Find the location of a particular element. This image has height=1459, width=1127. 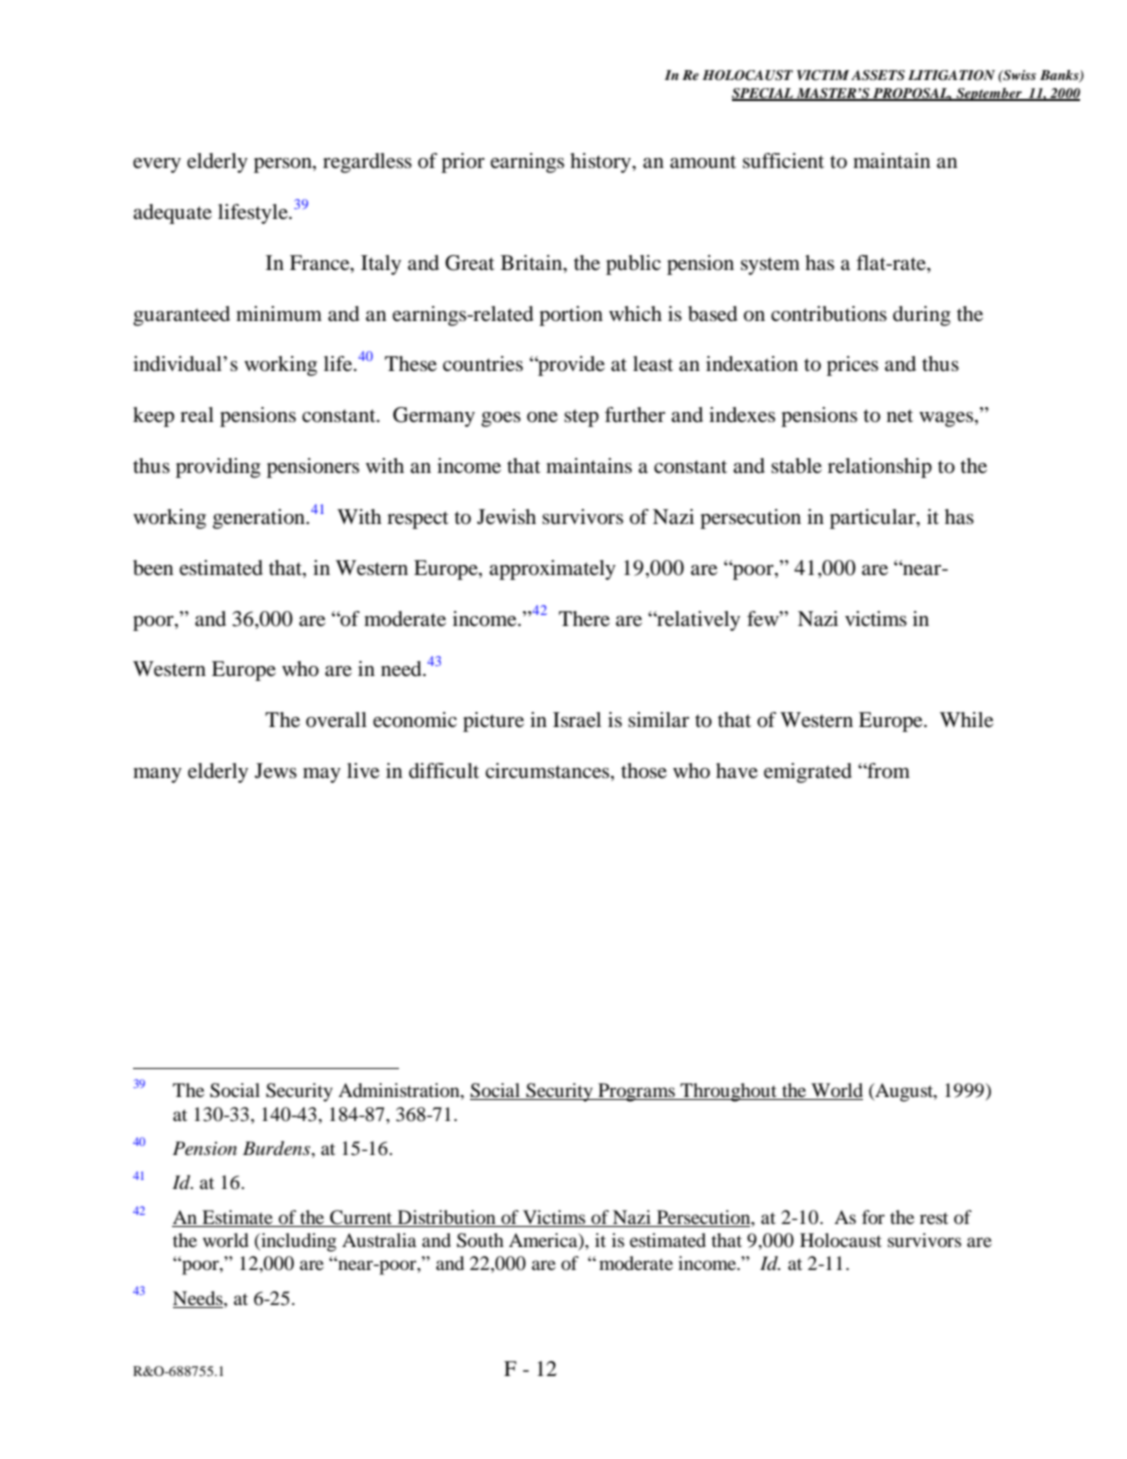

overall is located at coordinates (336, 720).
